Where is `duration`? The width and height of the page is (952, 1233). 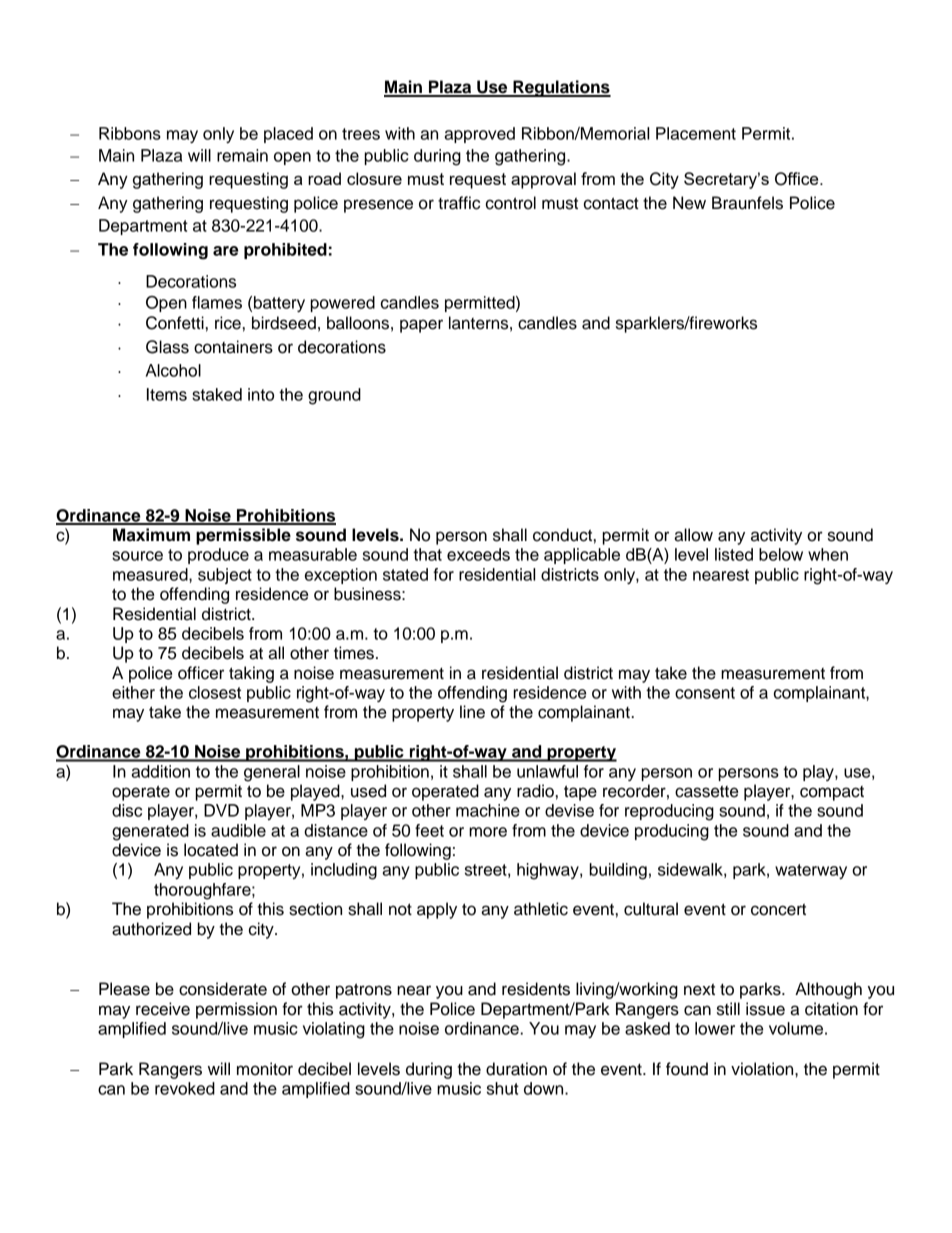 duration is located at coordinates (516, 1069).
